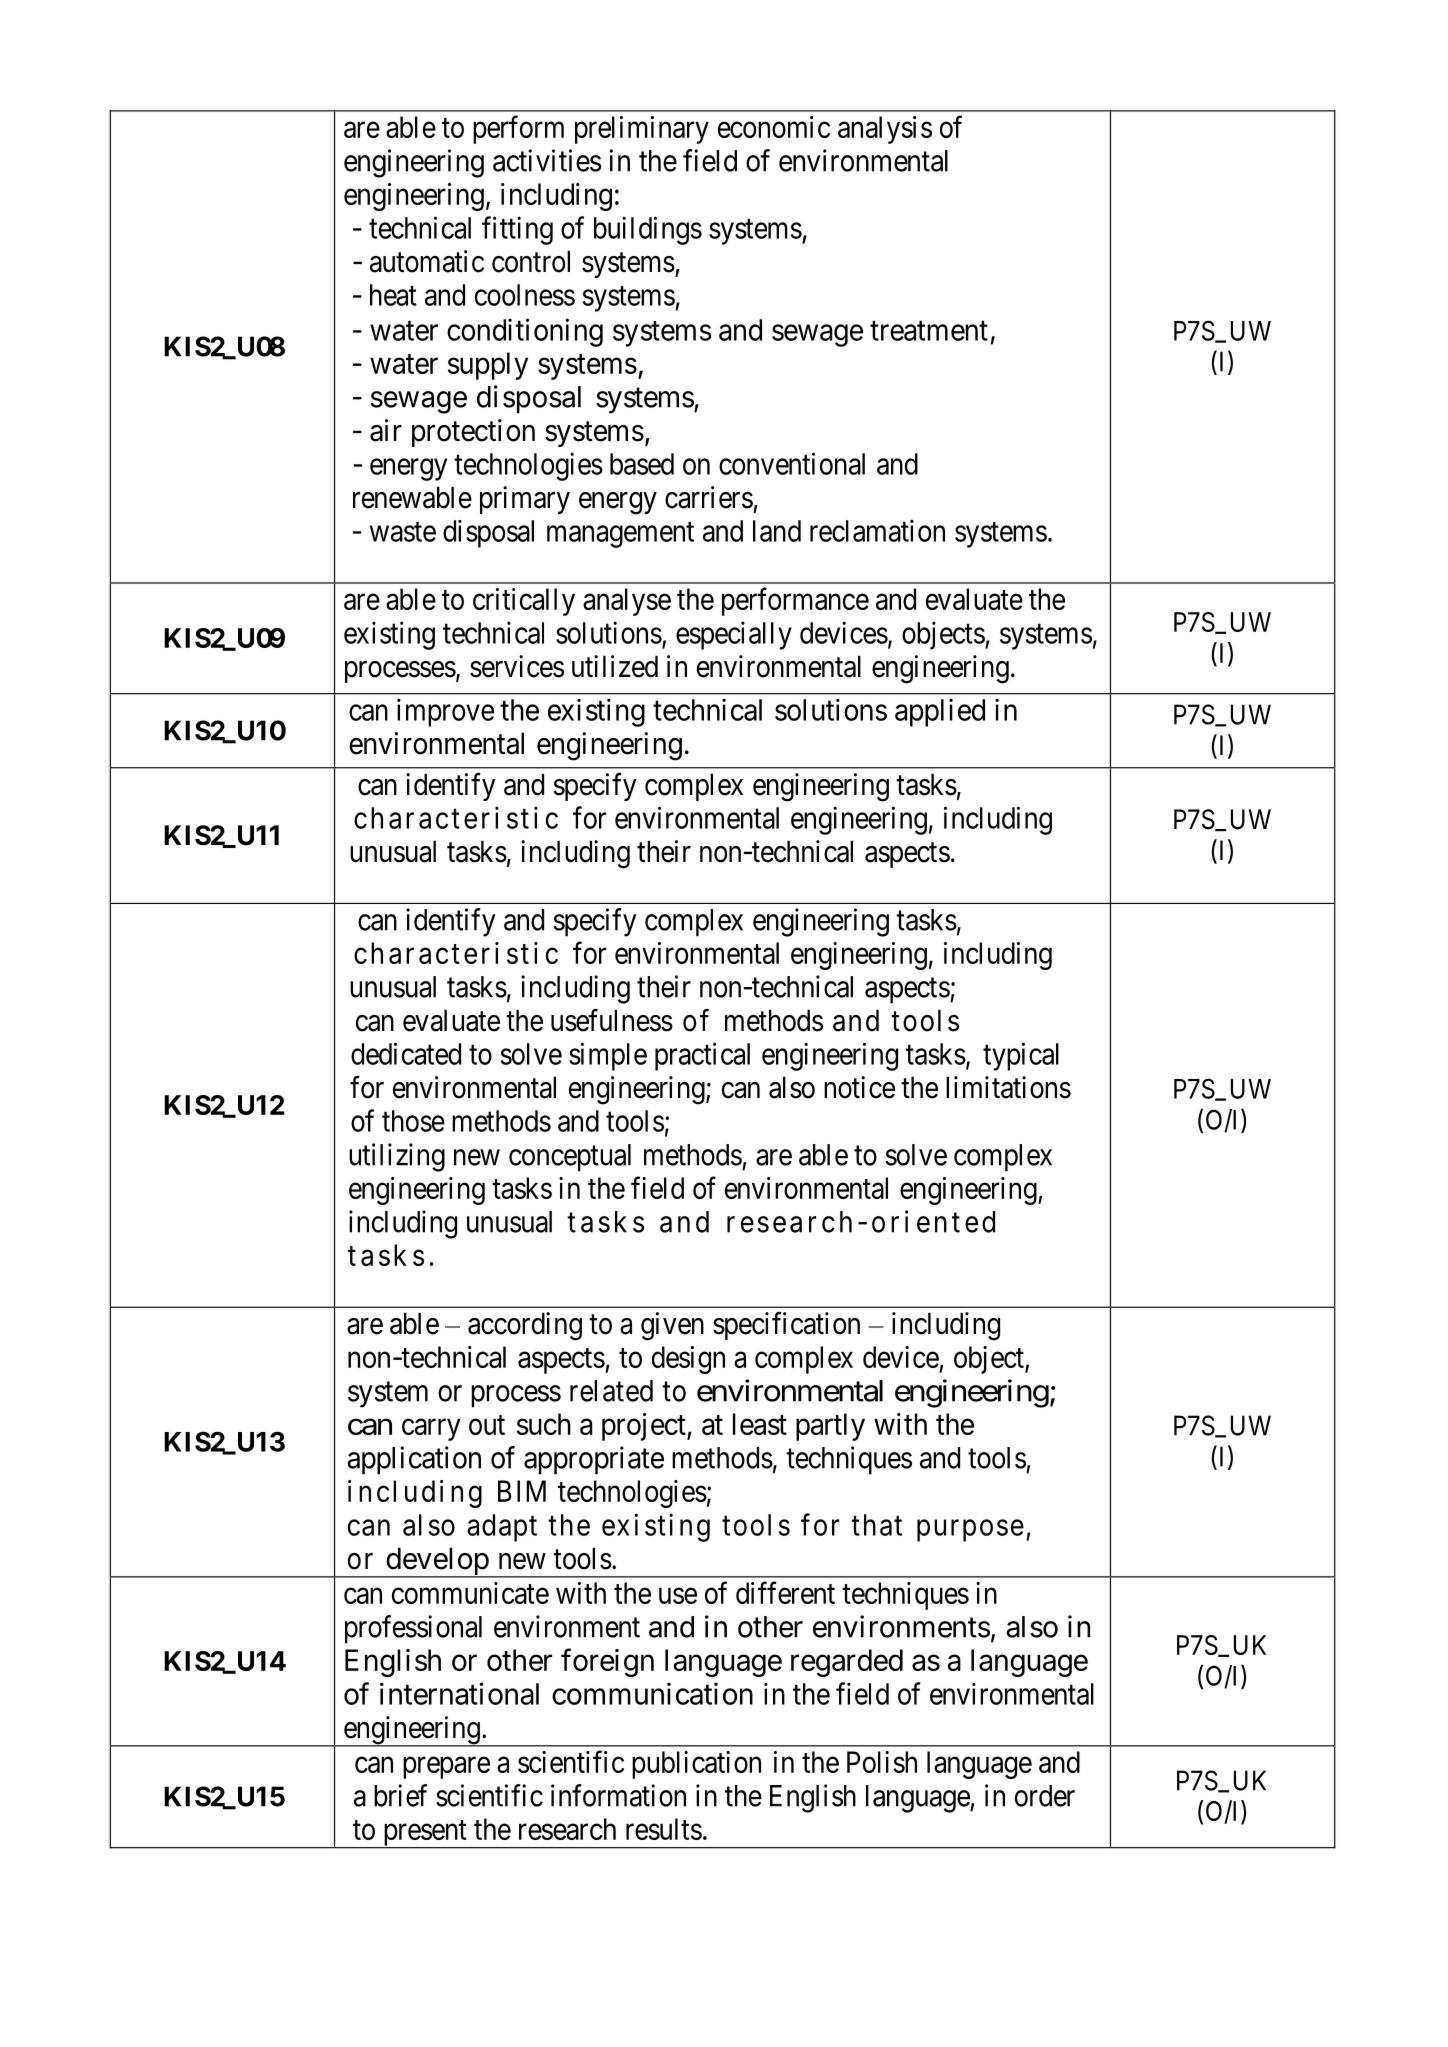 The height and width of the page is (2047, 1448). Describe the element at coordinates (517, 230) in the page. I see `fitting` at that location.
